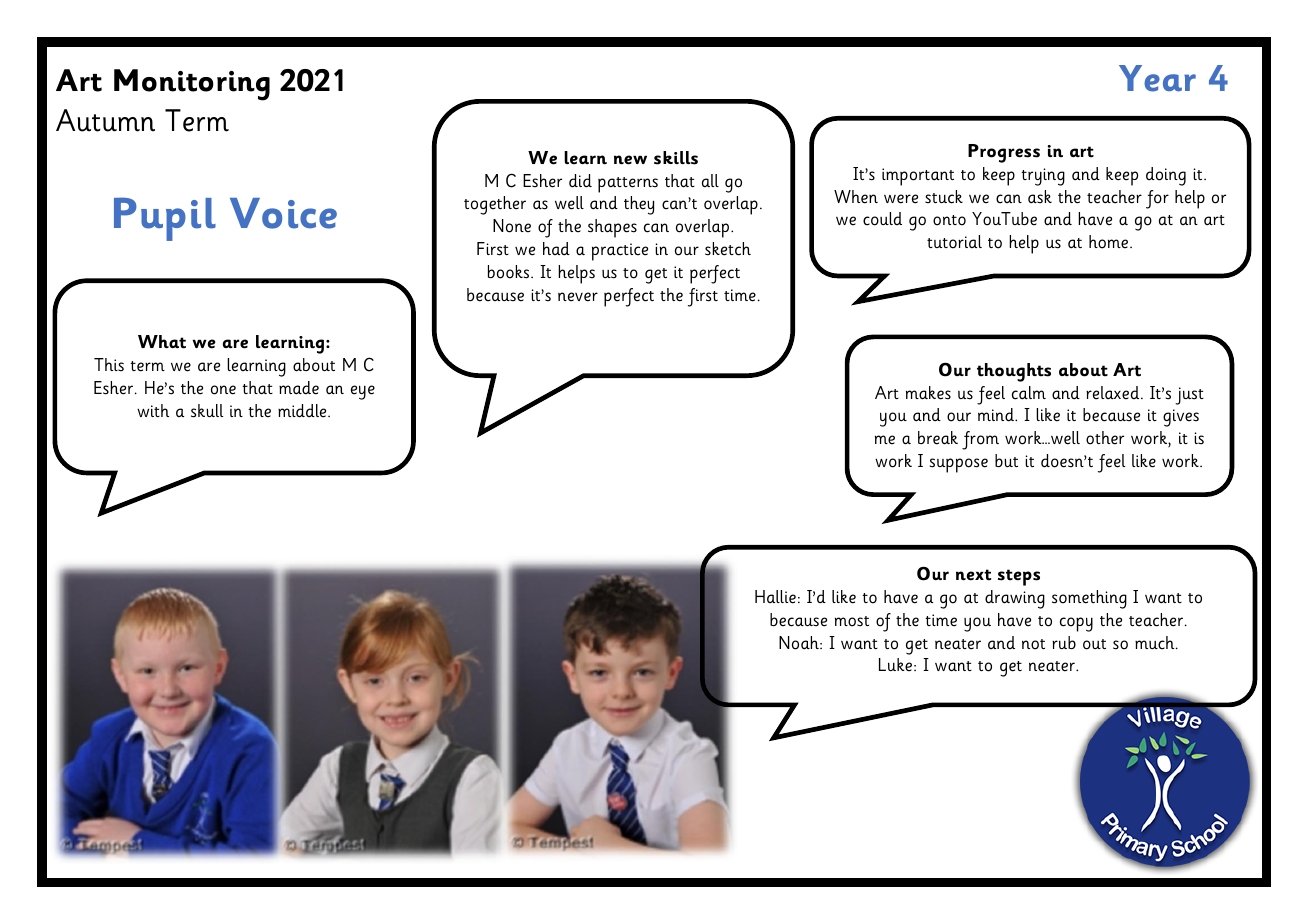 This screenshot has height=924, width=1308. What do you see at coordinates (775, 597) in the screenshot?
I see `Hallie` at bounding box center [775, 597].
